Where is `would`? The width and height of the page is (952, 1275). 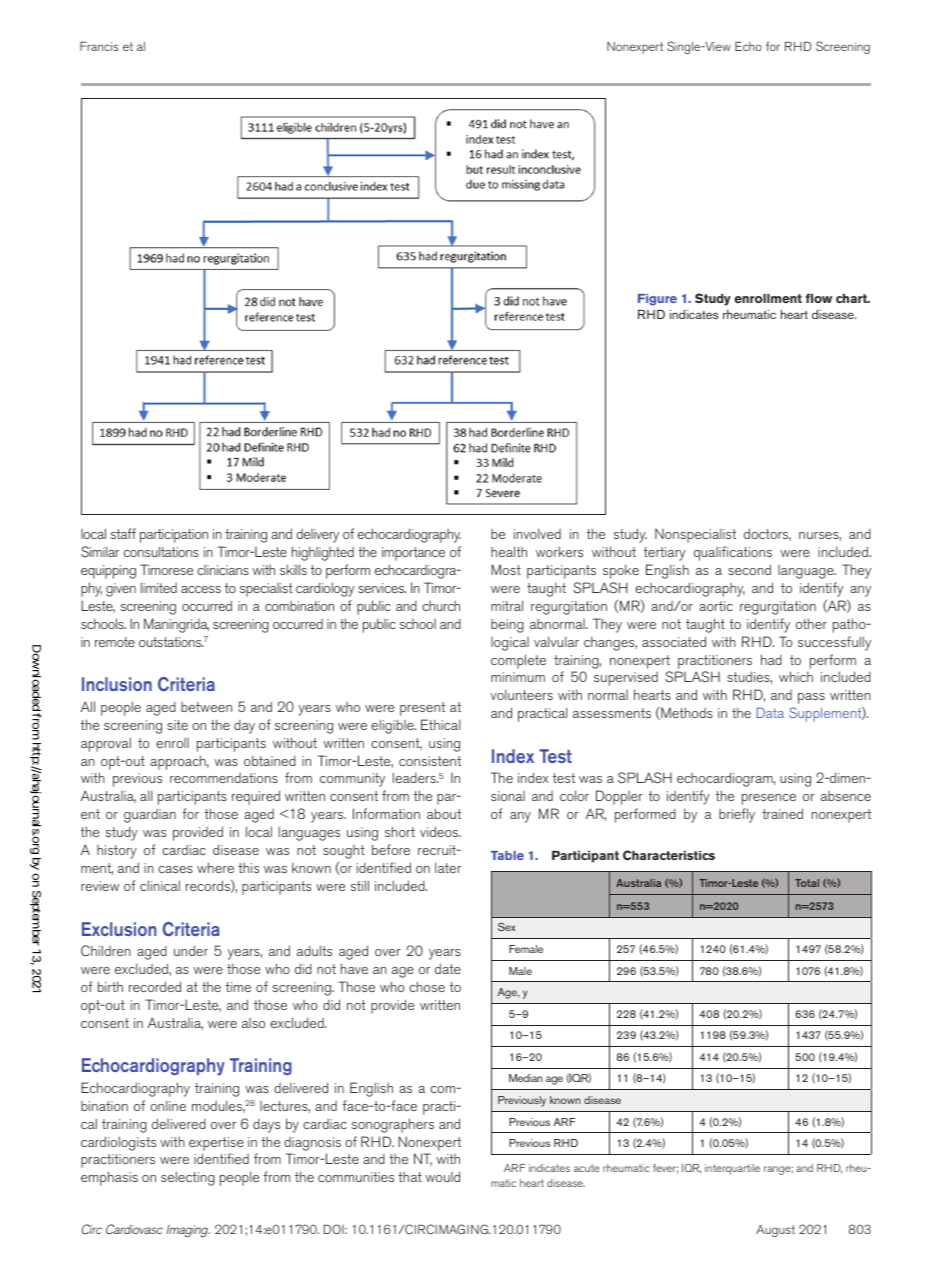
would is located at coordinates (442, 1176).
